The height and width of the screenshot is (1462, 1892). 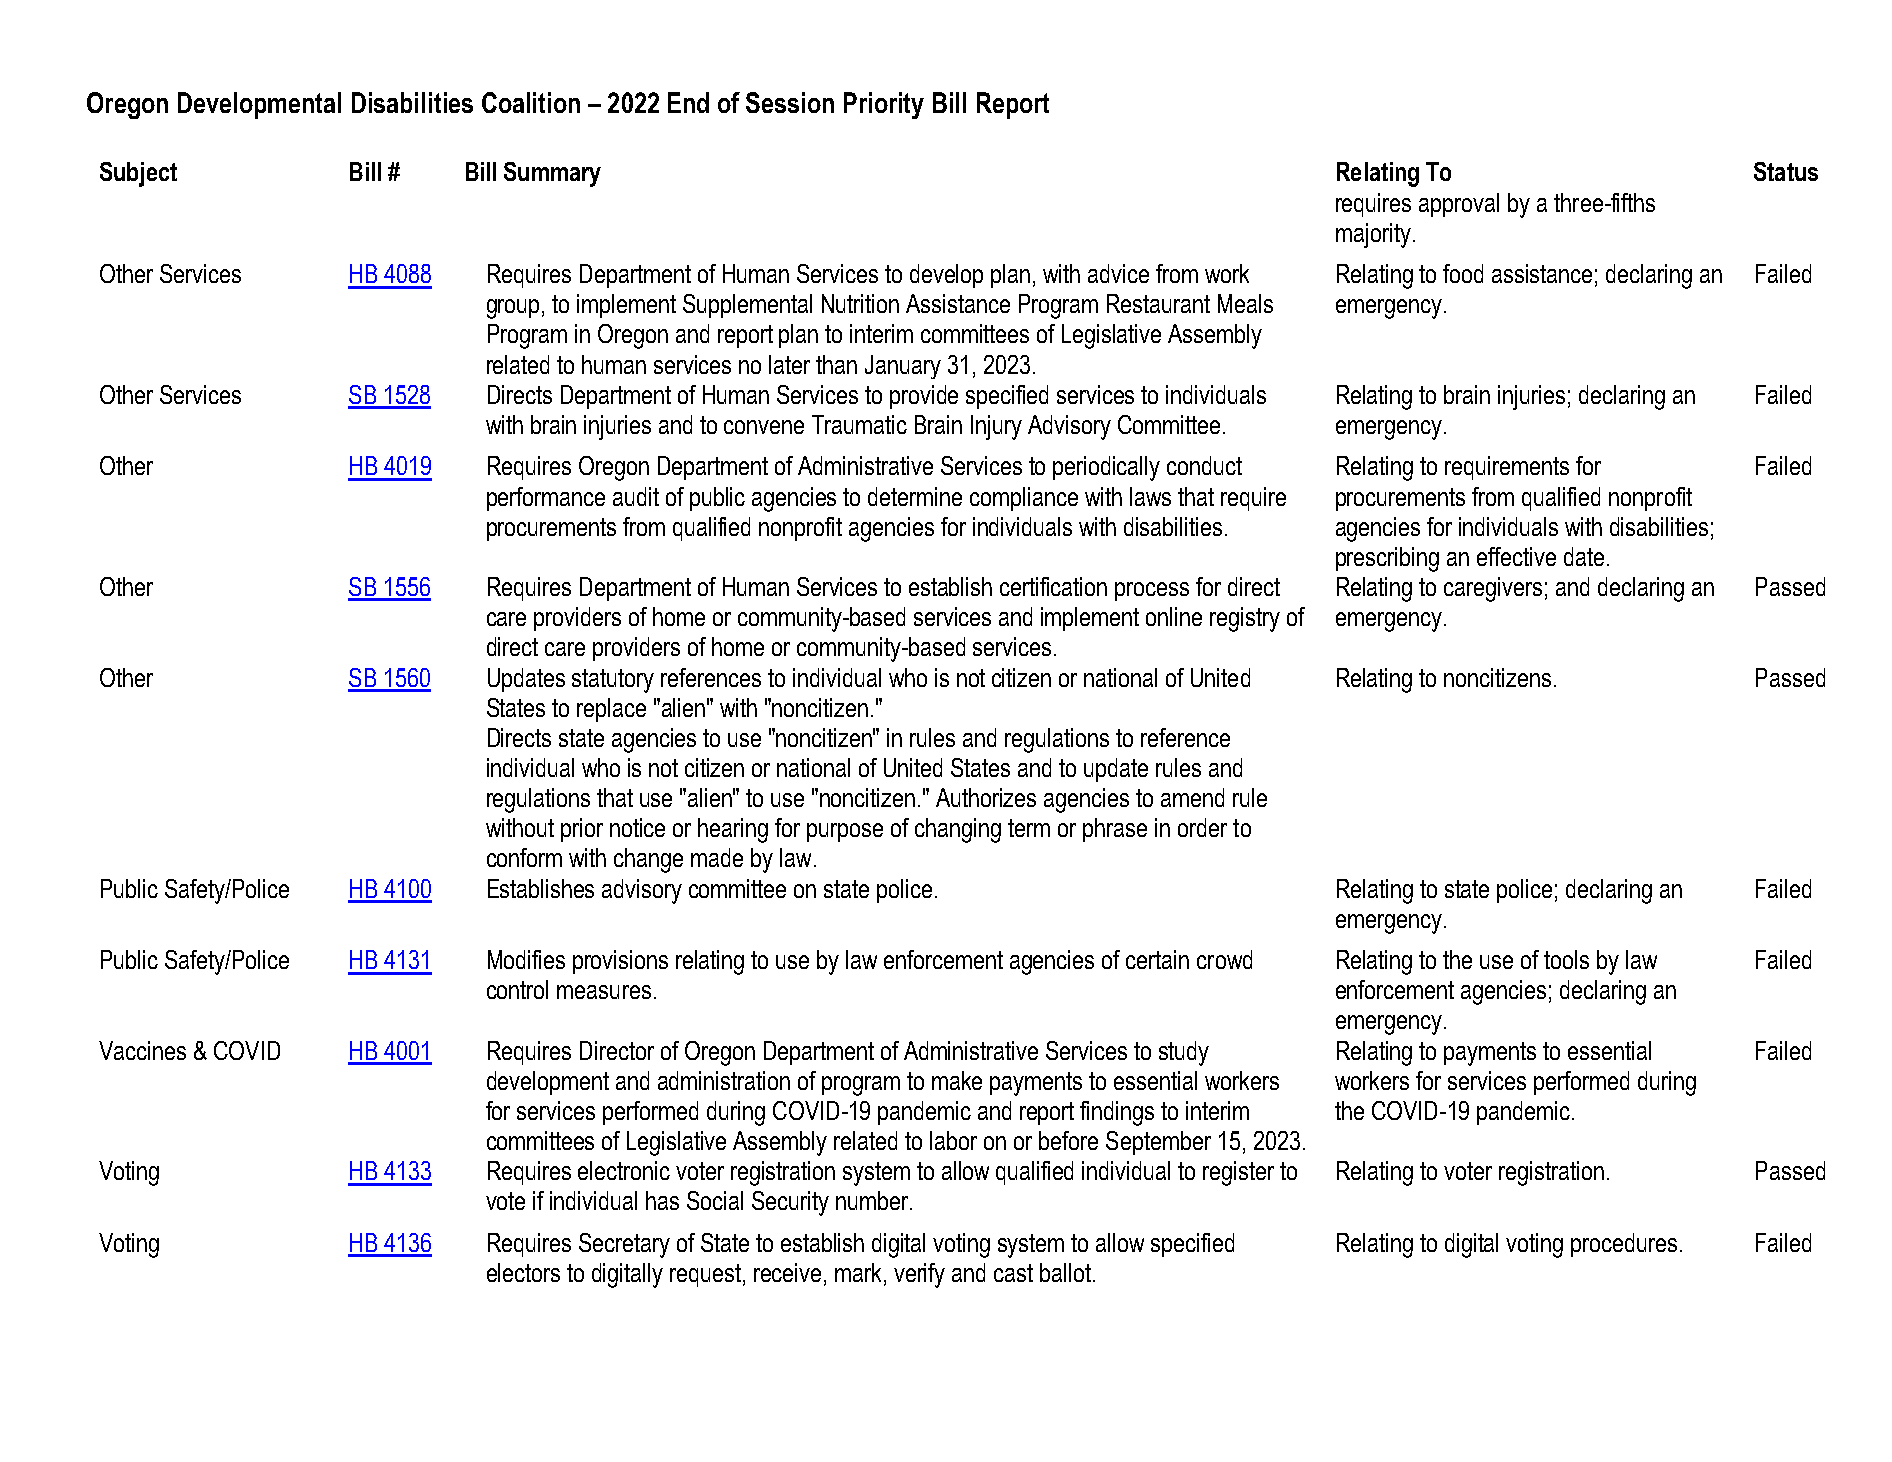 What do you see at coordinates (523, 1272) in the screenshot?
I see `electors` at bounding box center [523, 1272].
